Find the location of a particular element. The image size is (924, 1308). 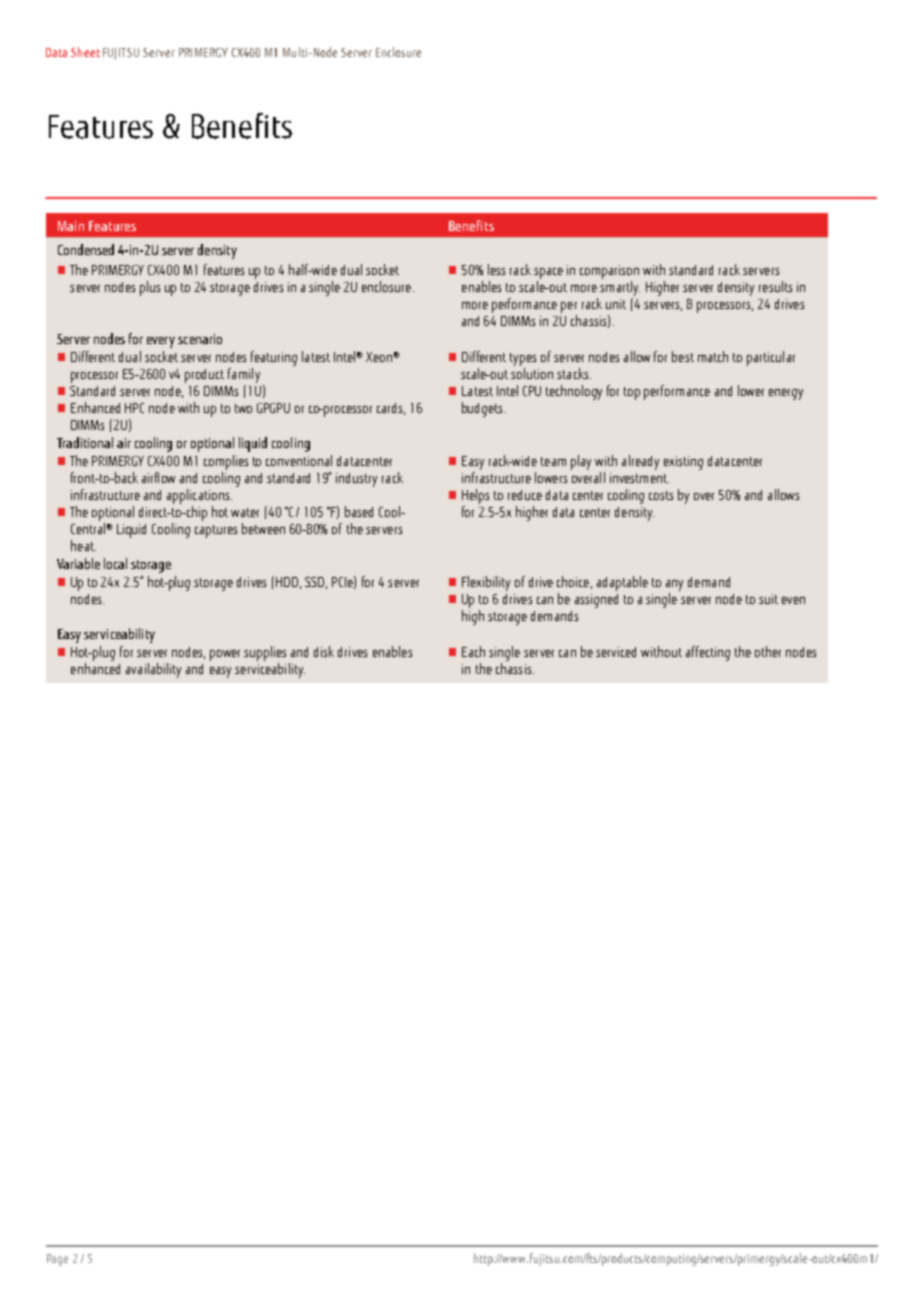

availability is located at coordinates (153, 670).
